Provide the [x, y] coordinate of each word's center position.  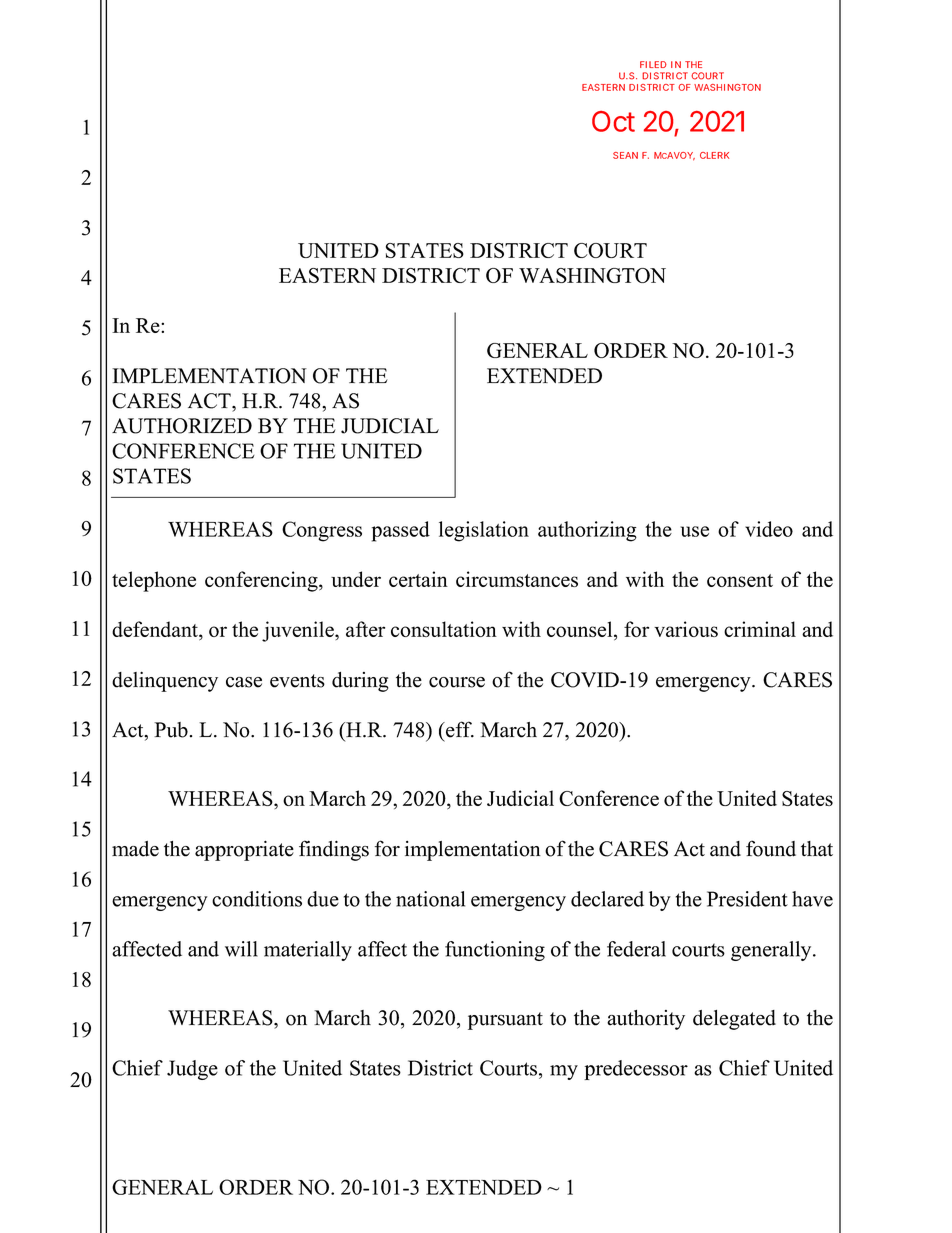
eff [459, 729]
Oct [613, 121]
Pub [171, 730]
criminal [760, 629]
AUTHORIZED [182, 426]
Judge [192, 1070]
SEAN [625, 155]
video [769, 529]
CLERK [714, 155]
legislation [484, 531]
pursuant [505, 1021]
